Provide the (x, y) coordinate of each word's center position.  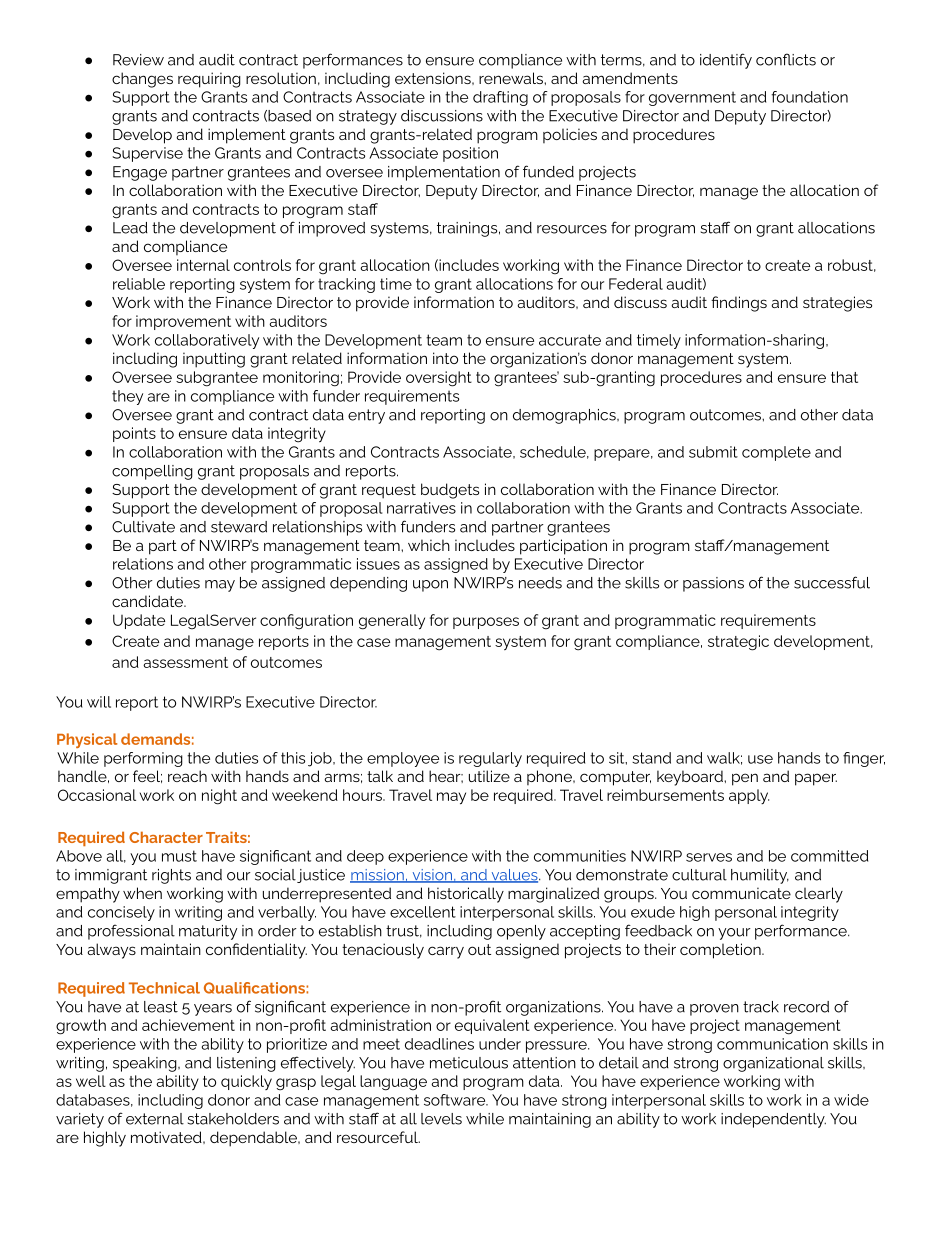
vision (432, 876)
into (445, 358)
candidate (148, 601)
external (155, 1119)
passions (713, 584)
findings (739, 304)
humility (760, 876)
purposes (486, 623)
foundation (809, 97)
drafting (500, 98)
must (179, 856)
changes (142, 80)
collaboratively (207, 341)
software (456, 1100)
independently (773, 1120)
